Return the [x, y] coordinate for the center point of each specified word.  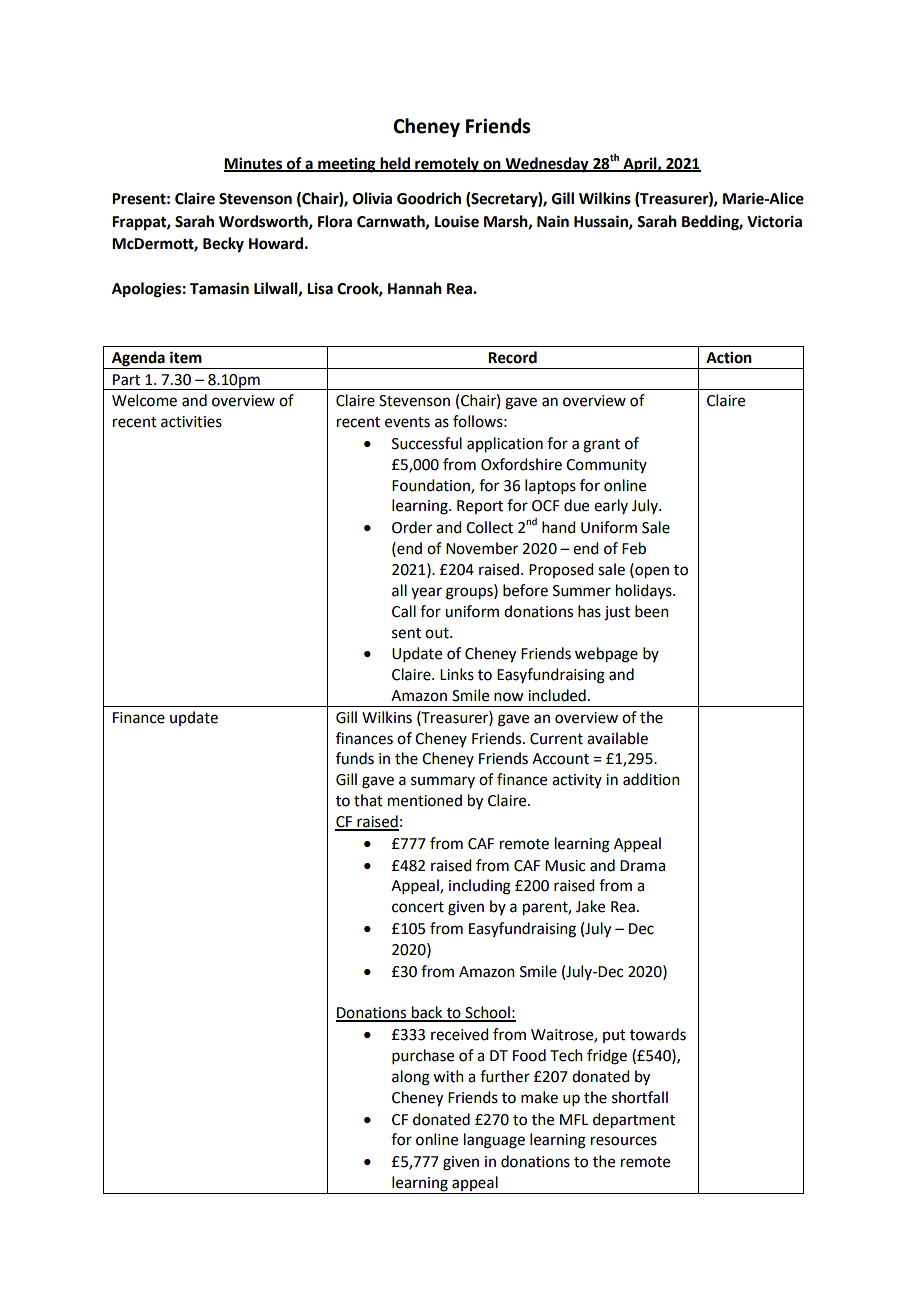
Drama [642, 866]
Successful [427, 443]
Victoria [774, 221]
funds [355, 758]
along [411, 1078]
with [448, 1076]
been [652, 611]
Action [729, 357]
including [480, 887]
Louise [457, 221]
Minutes [254, 164]
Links [457, 674]
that [368, 800]
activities [191, 422]
